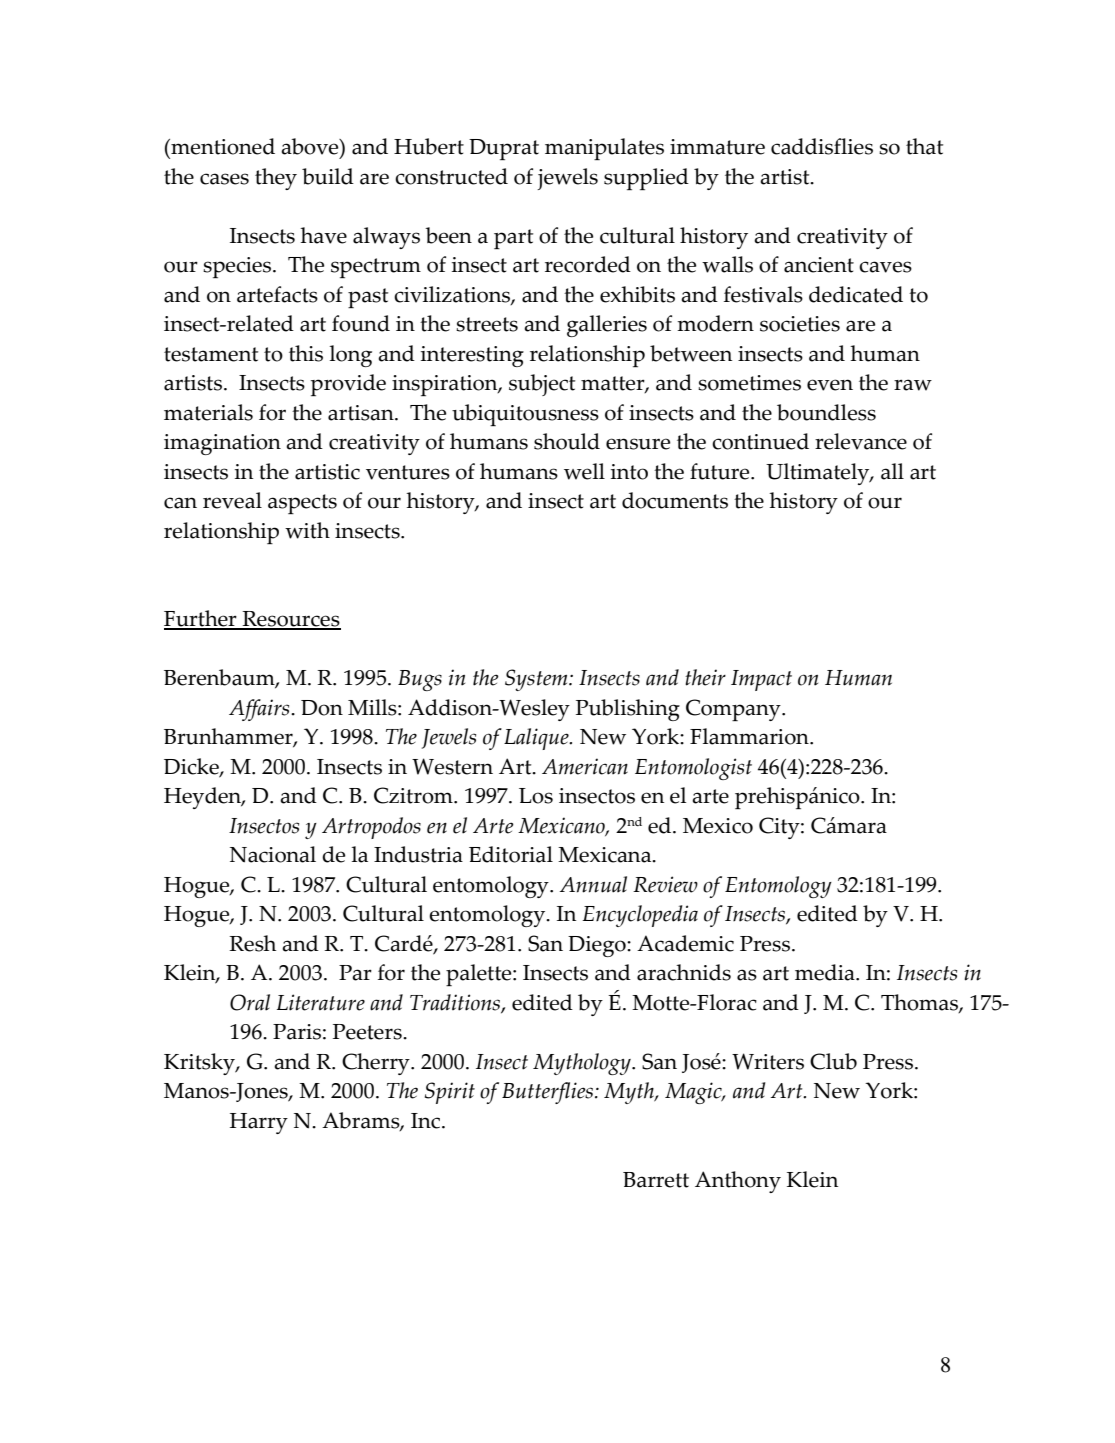 The height and width of the screenshot is (1443, 1115). I want to click on Impact, so click(761, 680).
